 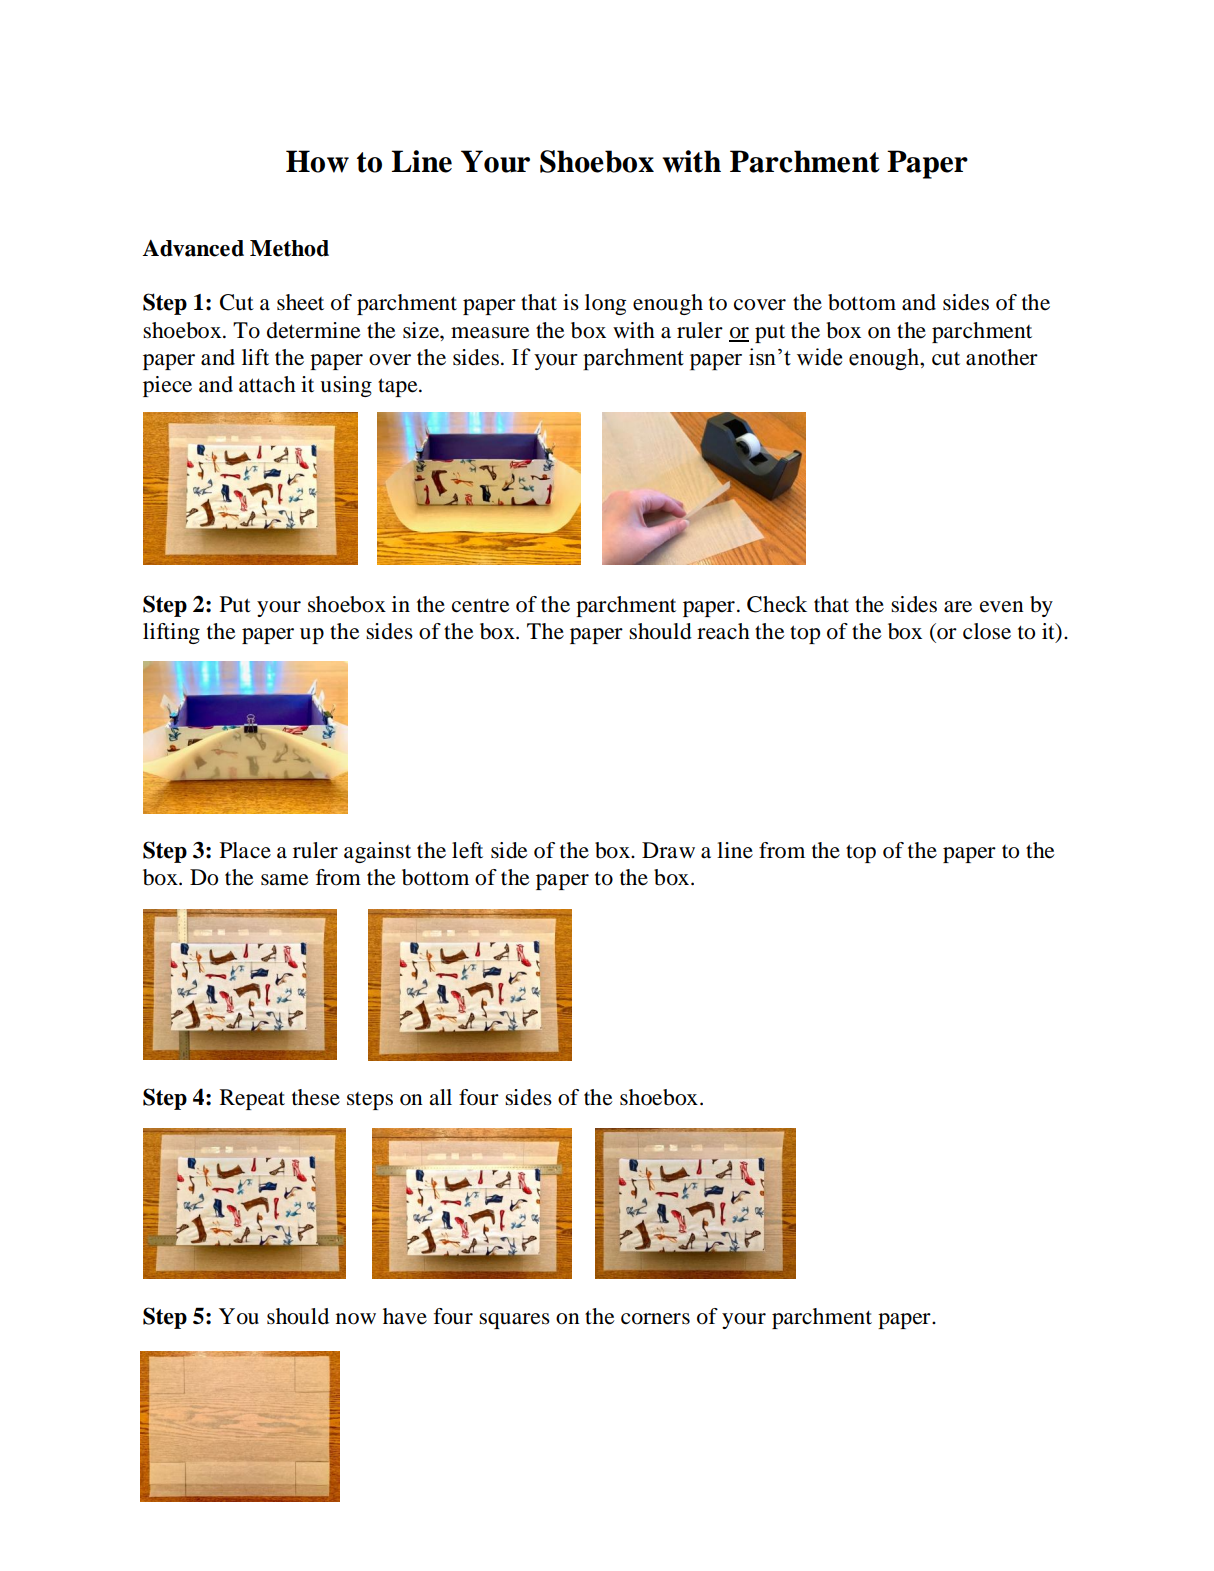 I want to click on squares, so click(x=514, y=1321).
